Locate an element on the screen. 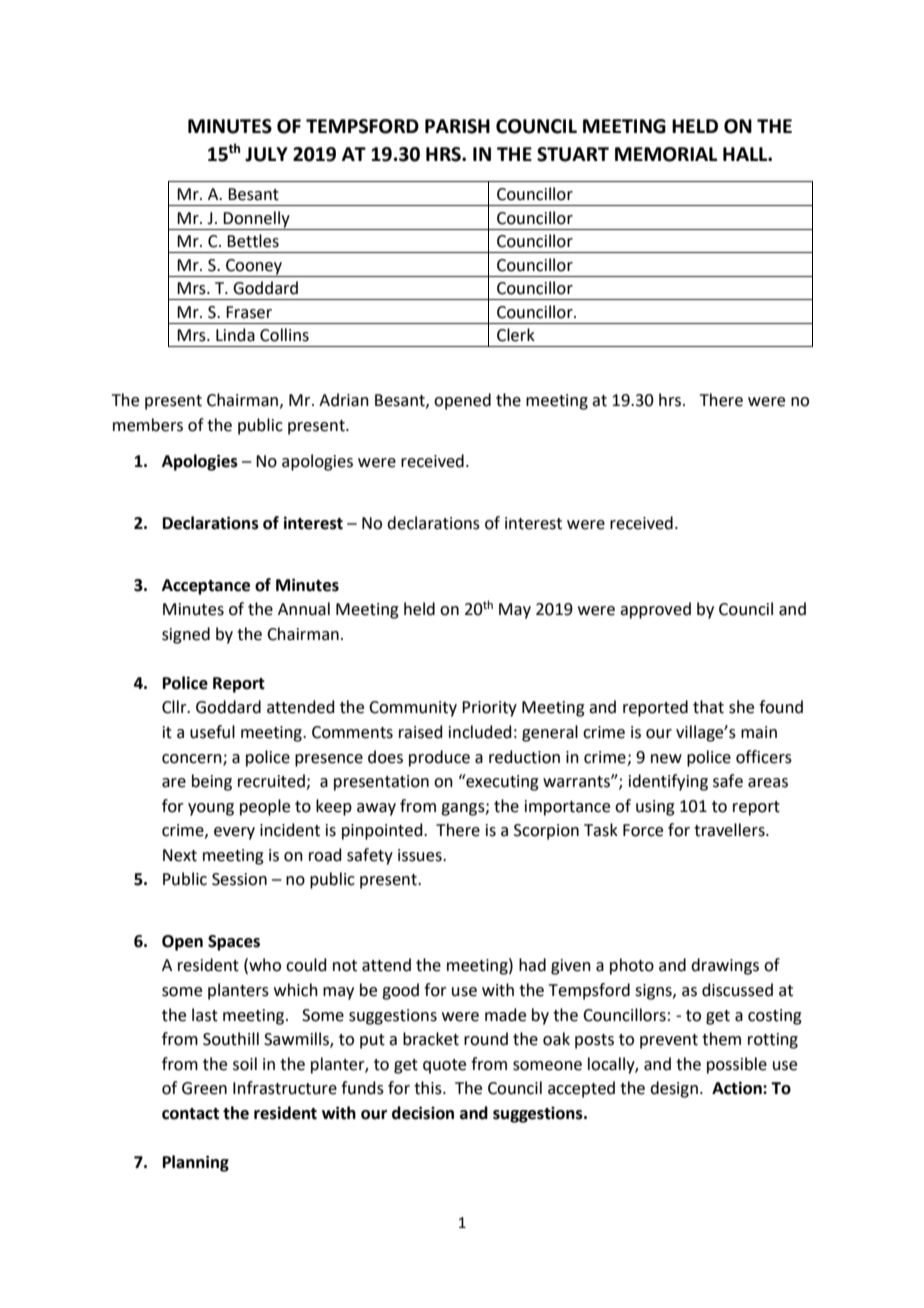 This screenshot has width=924, height=1308. approved is located at coordinates (655, 610).
